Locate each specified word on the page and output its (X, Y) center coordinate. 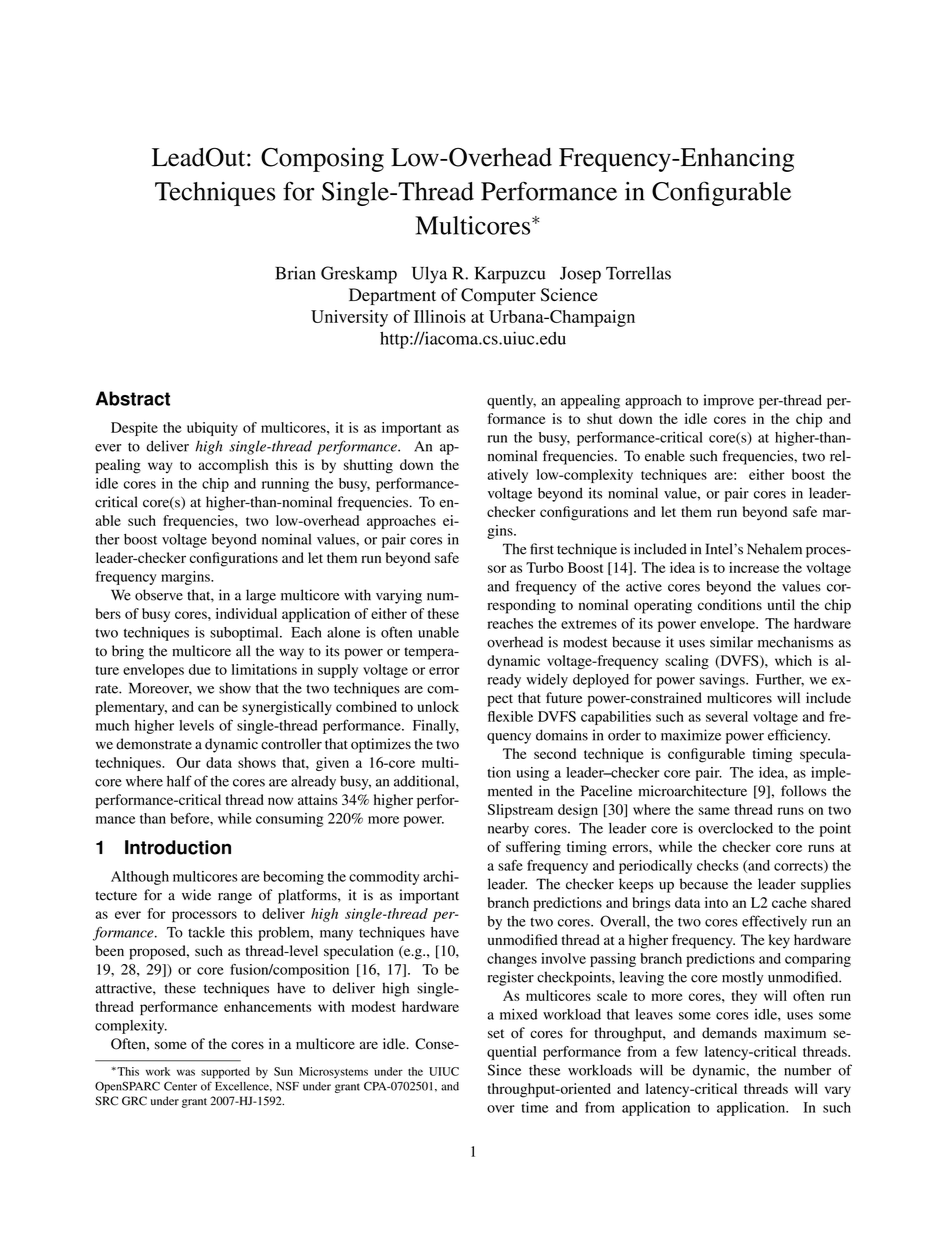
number (807, 1070)
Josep (580, 275)
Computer (498, 296)
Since (504, 1070)
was (186, 1072)
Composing (322, 159)
